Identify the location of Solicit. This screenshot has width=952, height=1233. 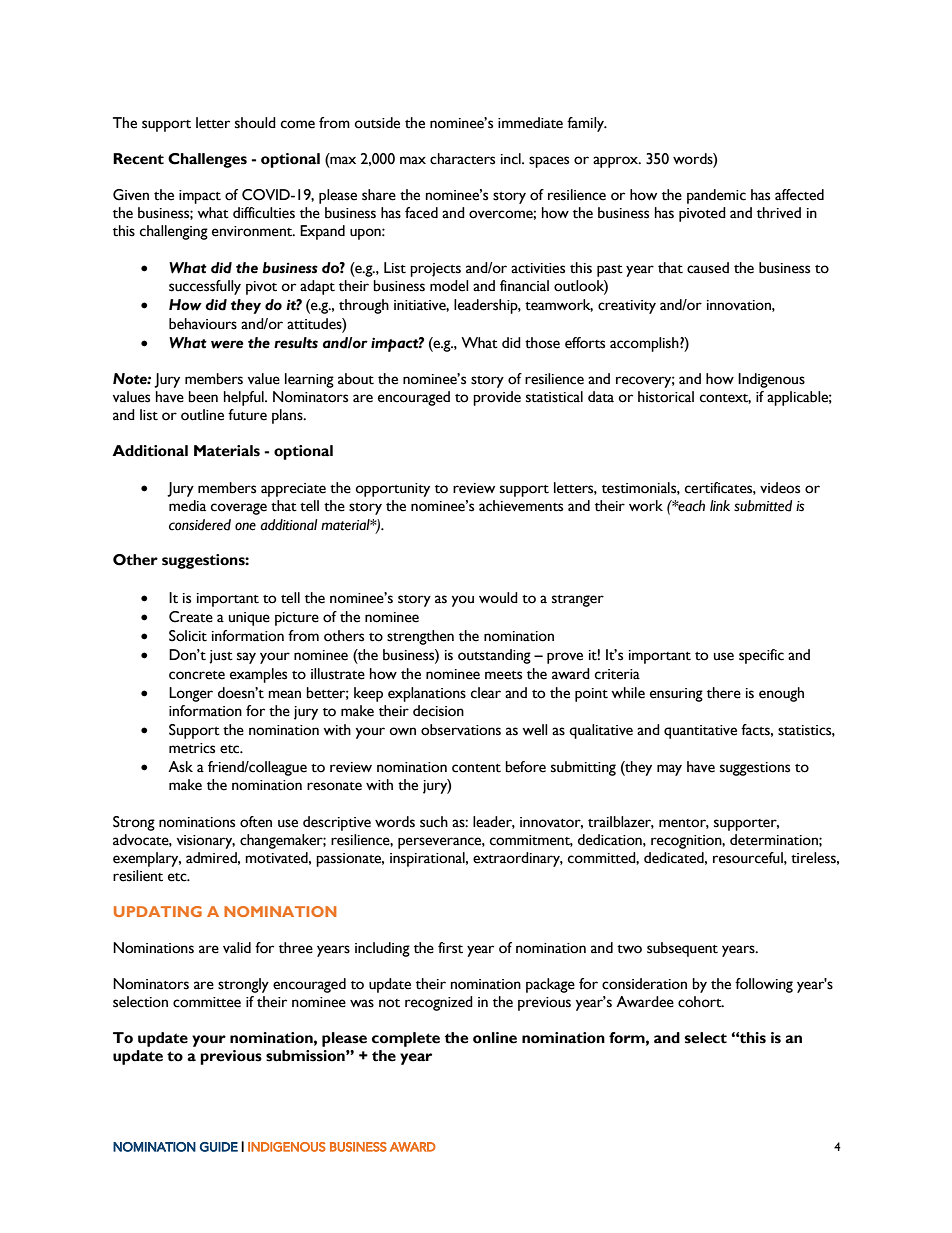
(188, 636).
